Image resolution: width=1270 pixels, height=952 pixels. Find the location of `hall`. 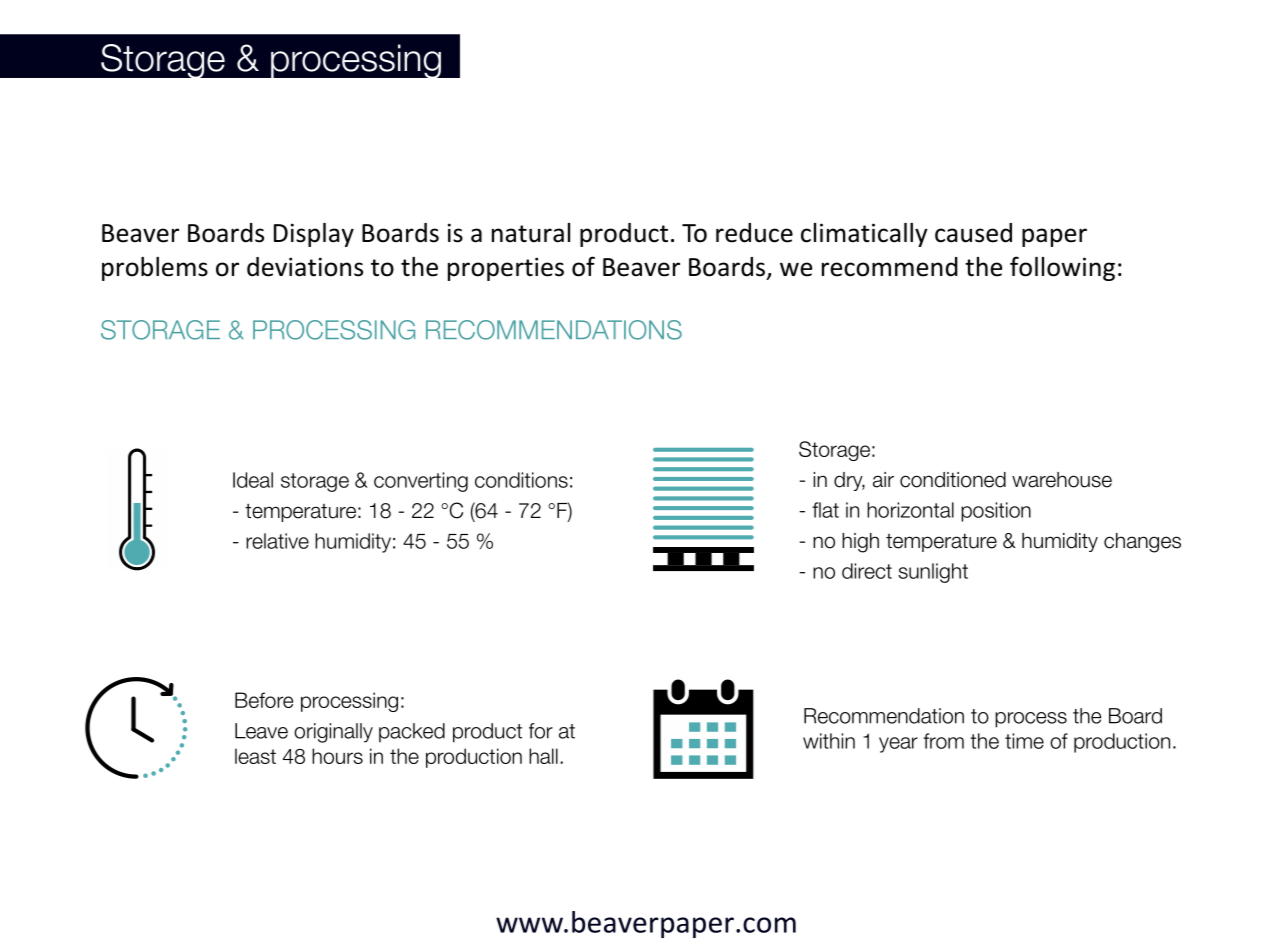

hall is located at coordinates (543, 756).
